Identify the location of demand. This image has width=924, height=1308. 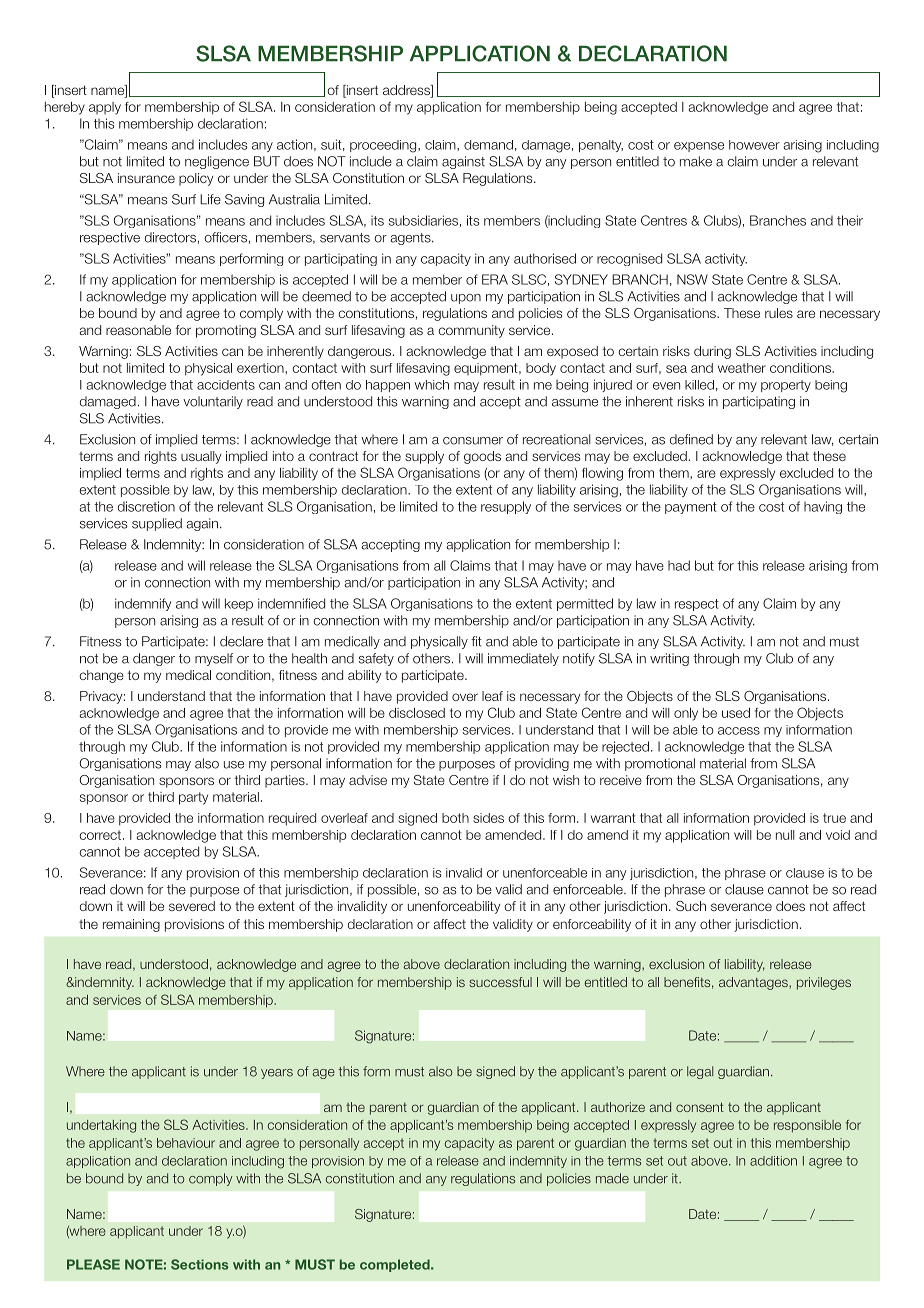
(488, 145).
